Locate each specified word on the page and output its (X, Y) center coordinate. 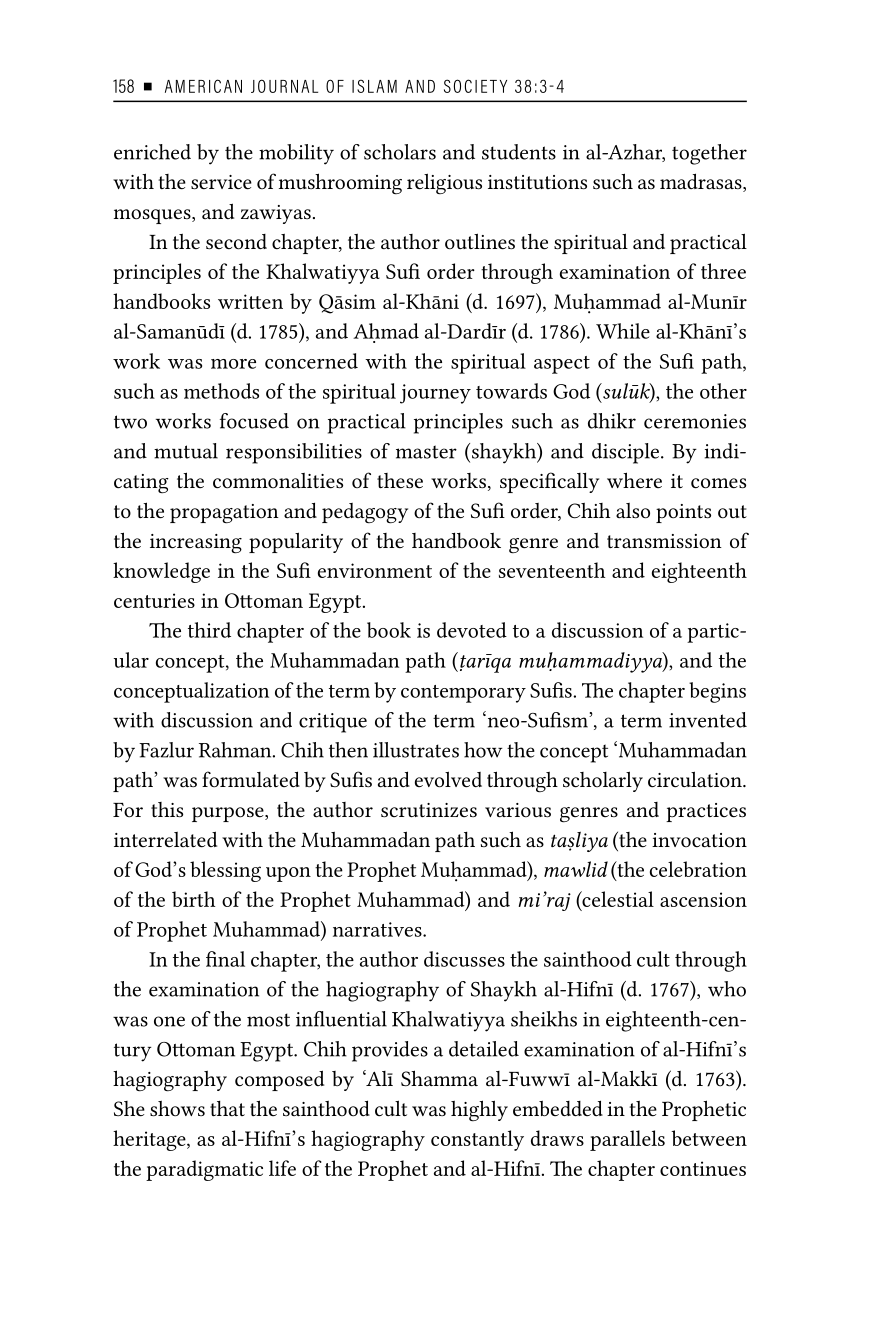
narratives (378, 929)
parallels (627, 1140)
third (209, 630)
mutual (186, 451)
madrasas (702, 182)
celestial (617, 900)
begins (717, 692)
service (221, 182)
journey (435, 394)
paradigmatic (204, 1170)
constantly (477, 1140)
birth (193, 899)
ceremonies (695, 421)
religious (444, 184)
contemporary (463, 694)
